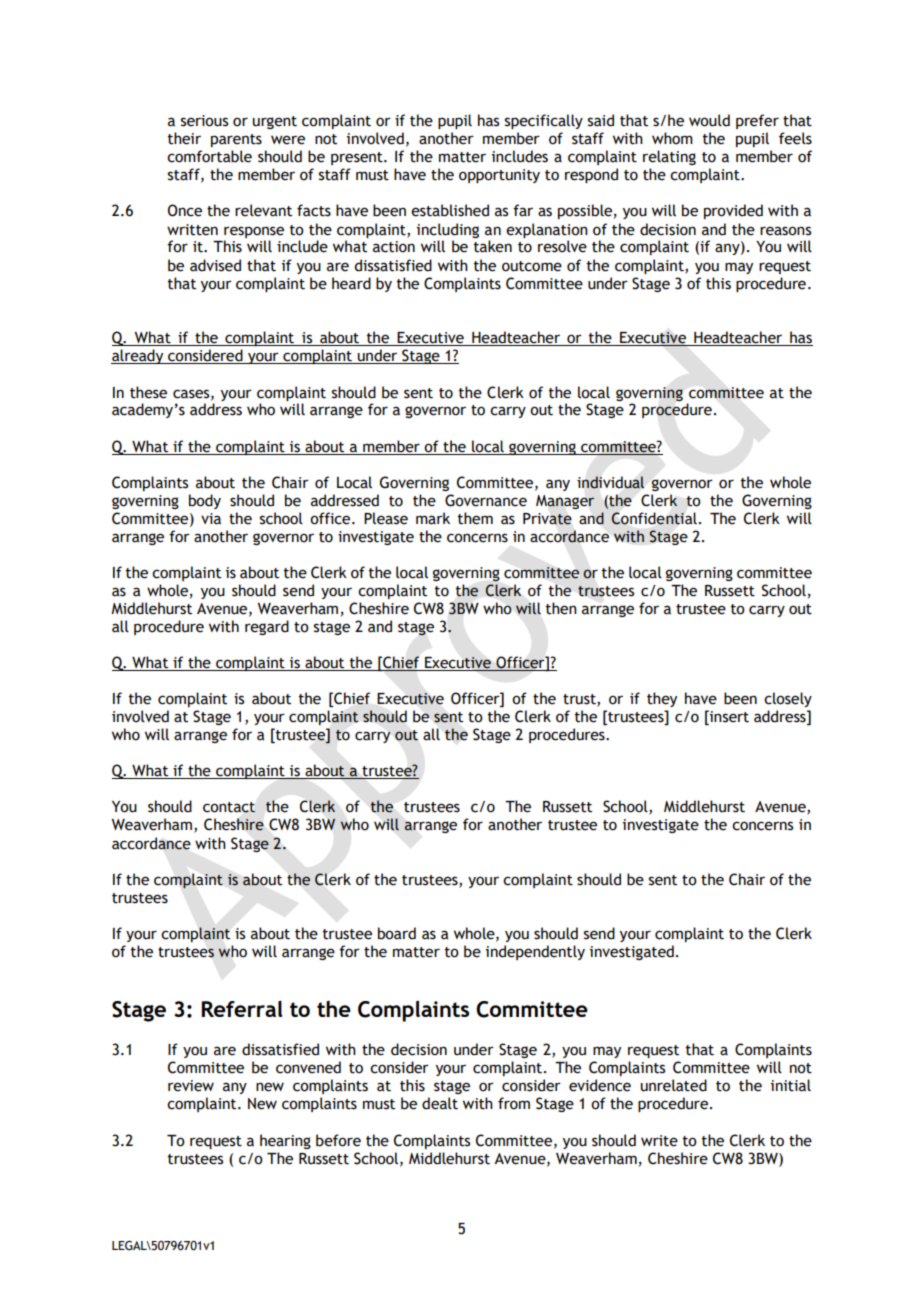 This page has width=924, height=1308. I want to click on board, so click(397, 933).
